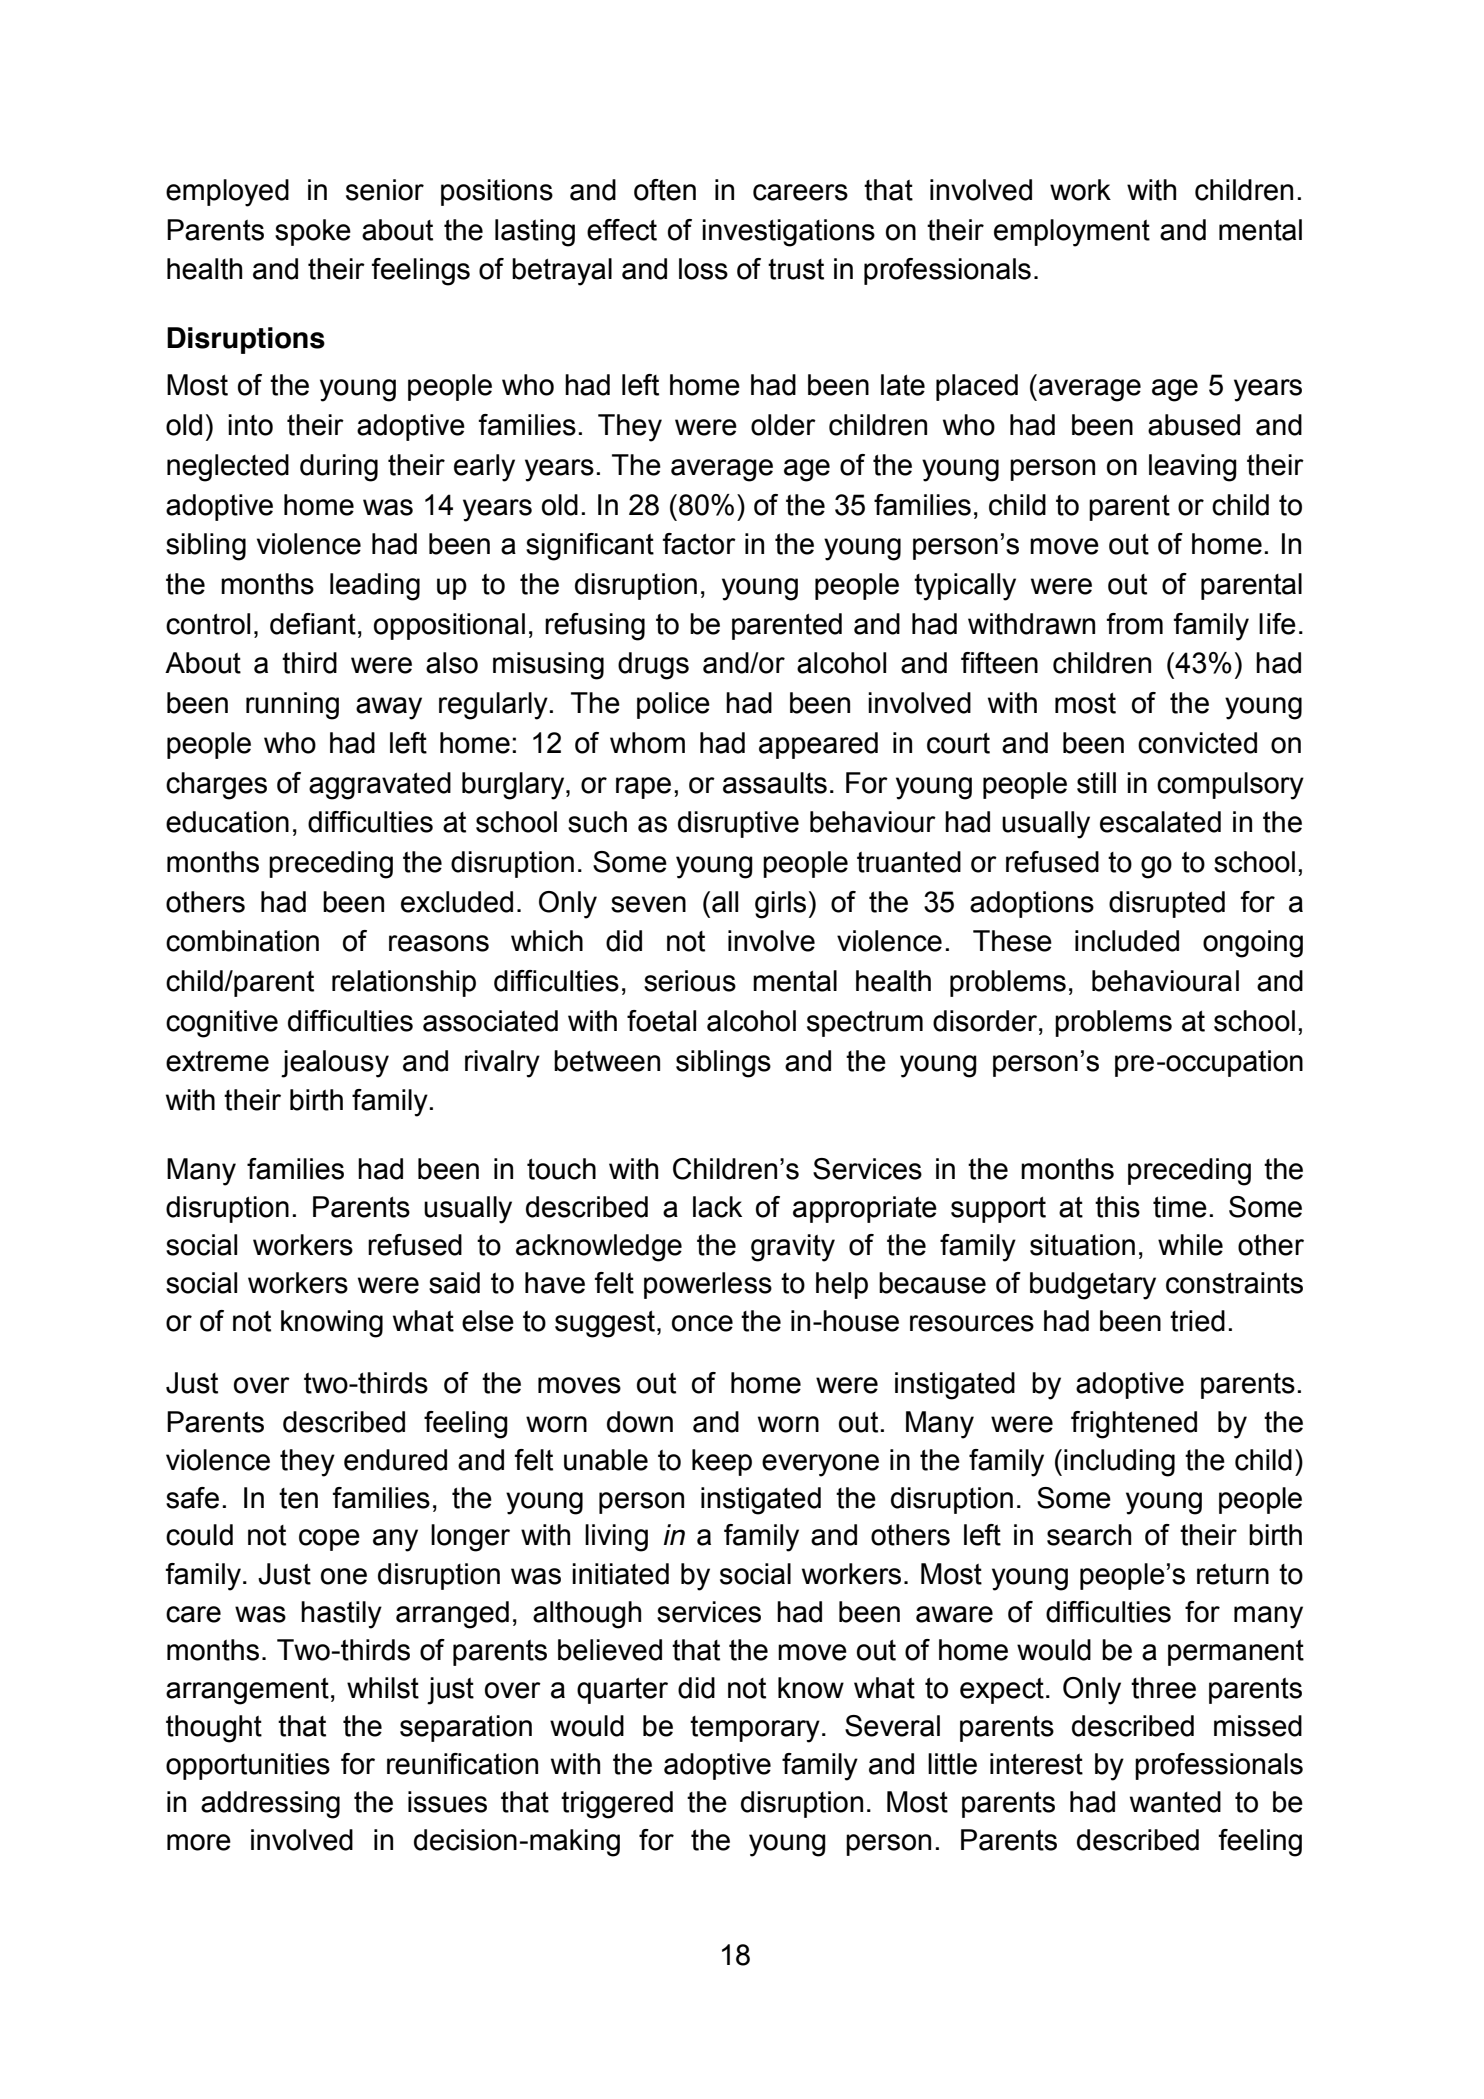  Describe the element at coordinates (313, 232) in the document. I see `spoke` at that location.
